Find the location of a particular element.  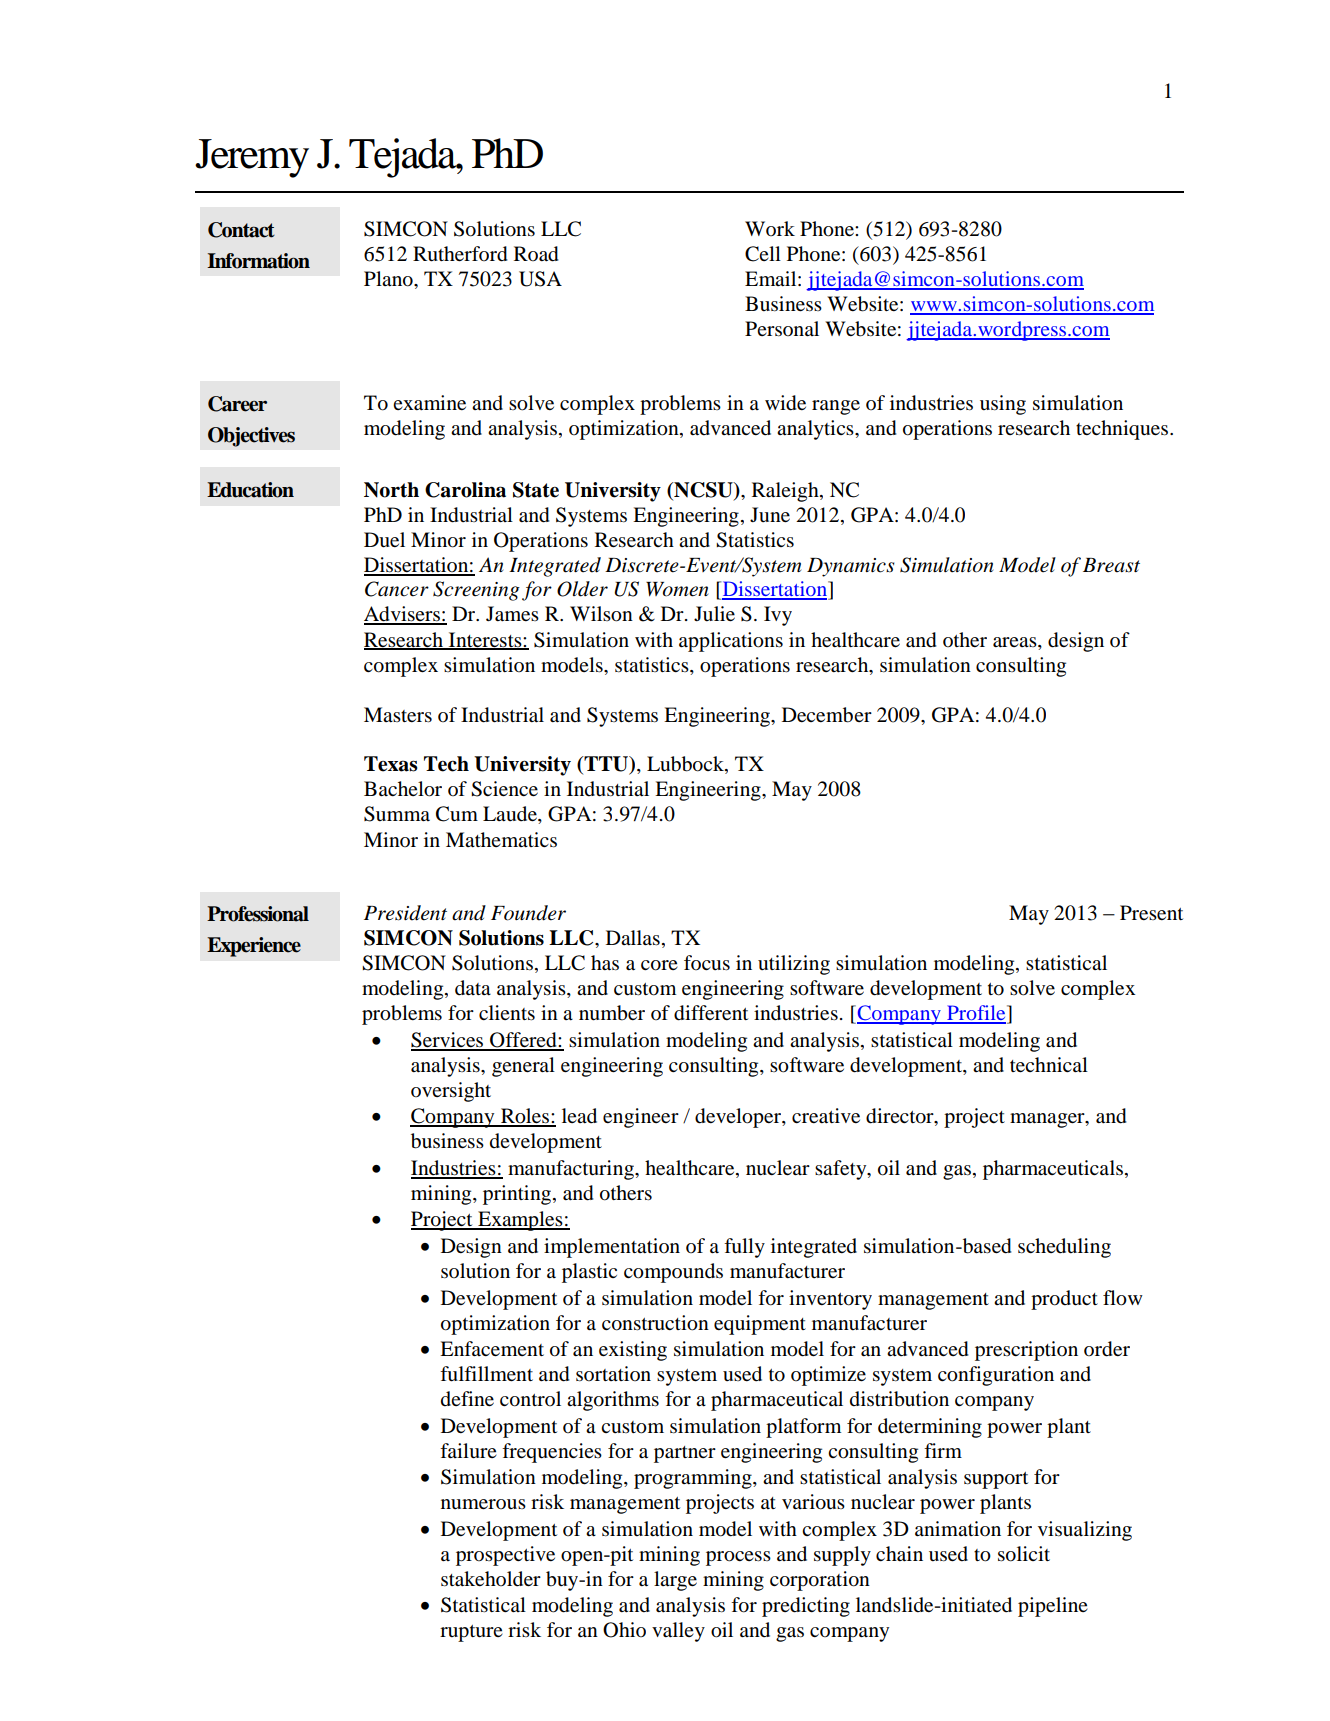

large is located at coordinates (675, 1581).
